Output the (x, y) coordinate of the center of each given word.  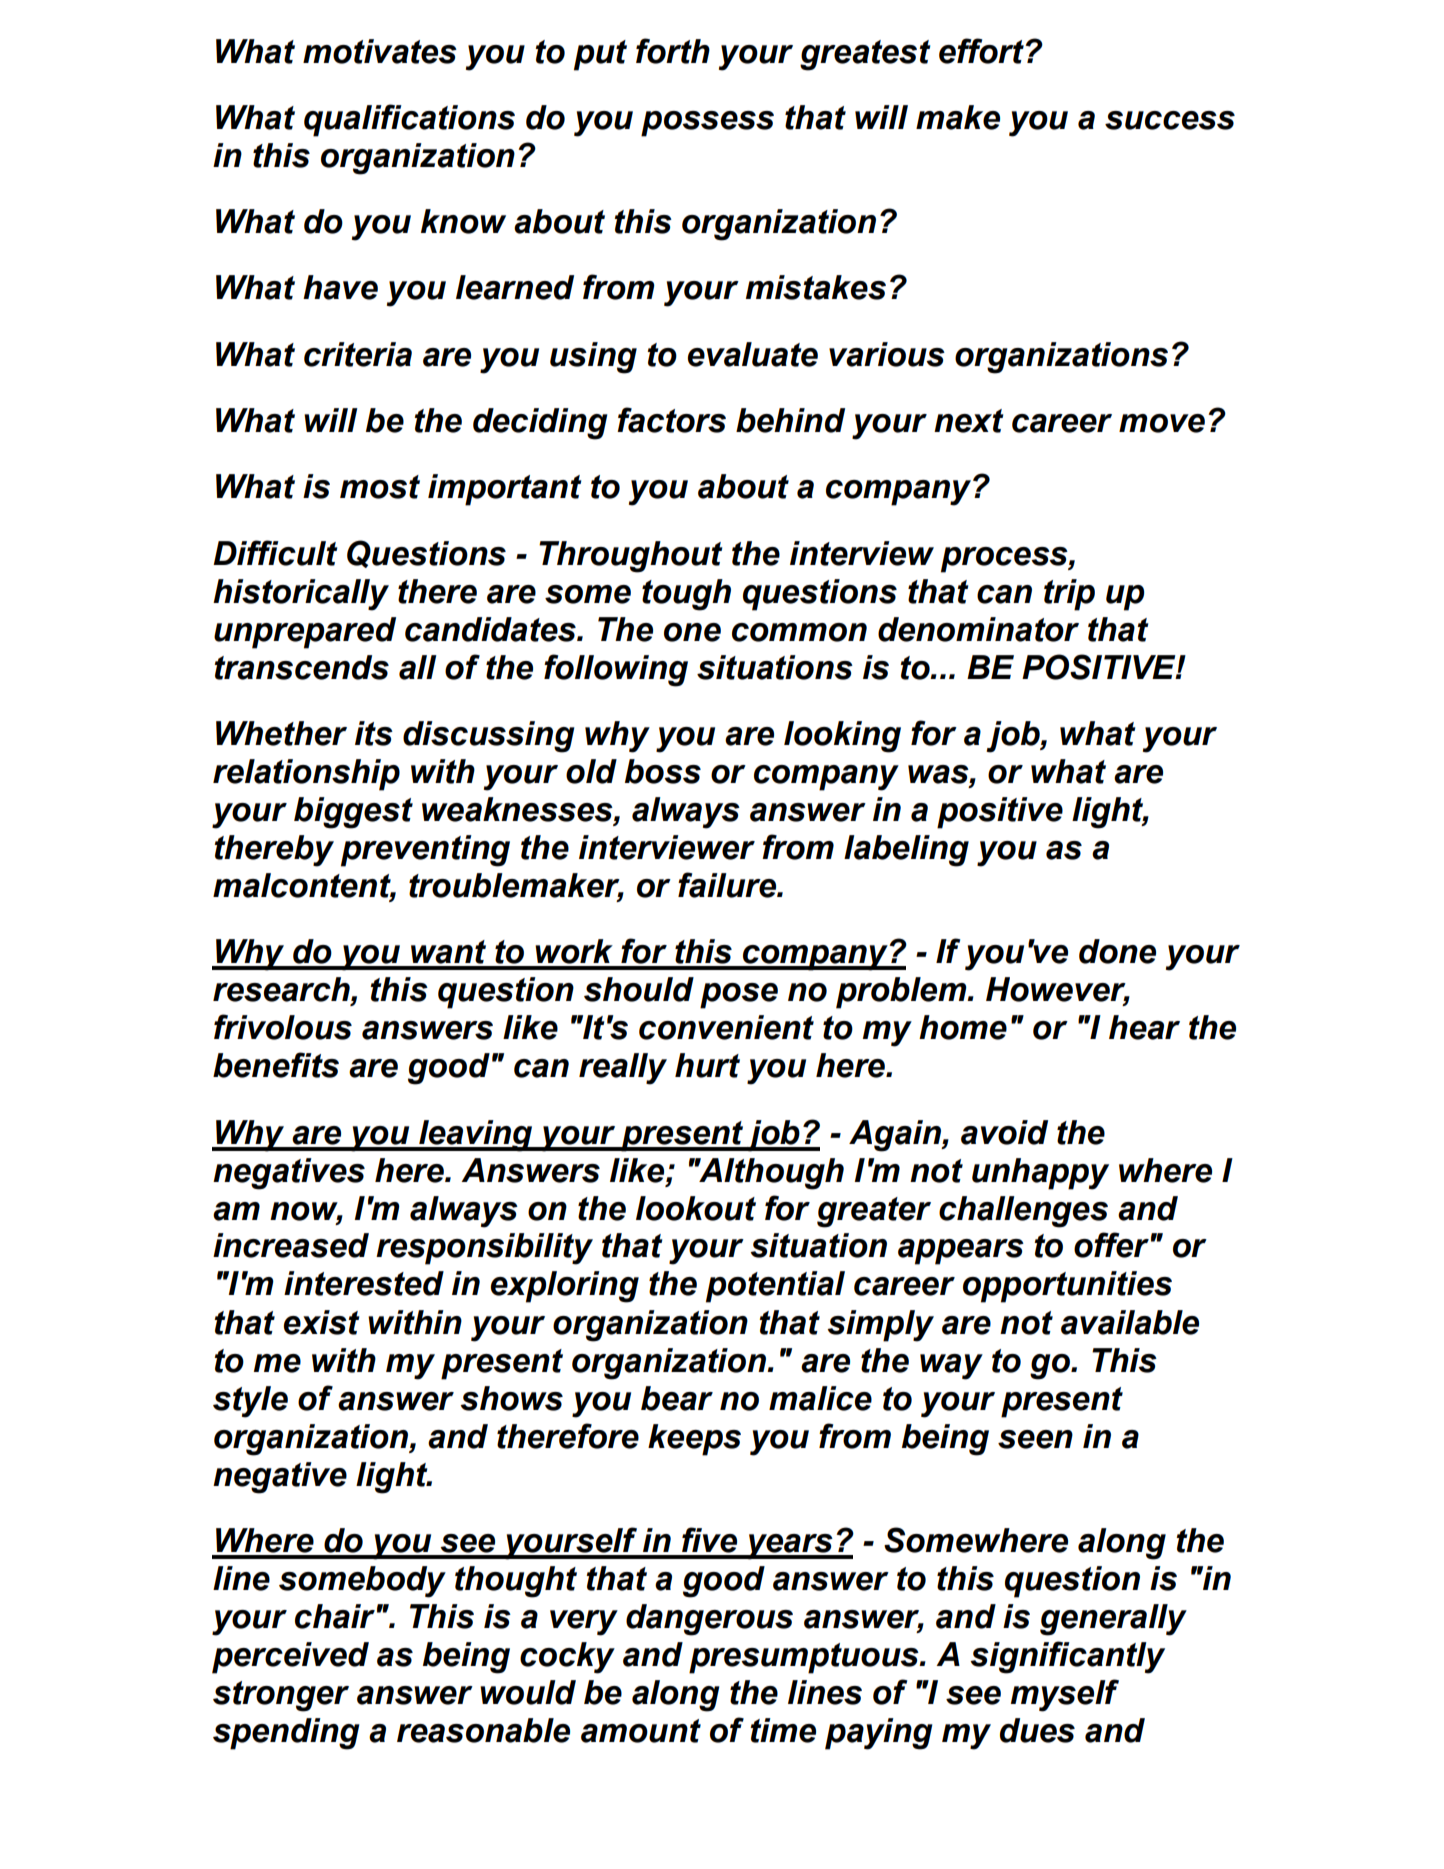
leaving (476, 1136)
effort (981, 51)
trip (1069, 595)
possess (707, 124)
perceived (290, 1658)
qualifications (409, 120)
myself (1065, 1695)
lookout (696, 1208)
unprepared (305, 633)
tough (686, 595)
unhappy (1040, 1174)
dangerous (709, 1620)
